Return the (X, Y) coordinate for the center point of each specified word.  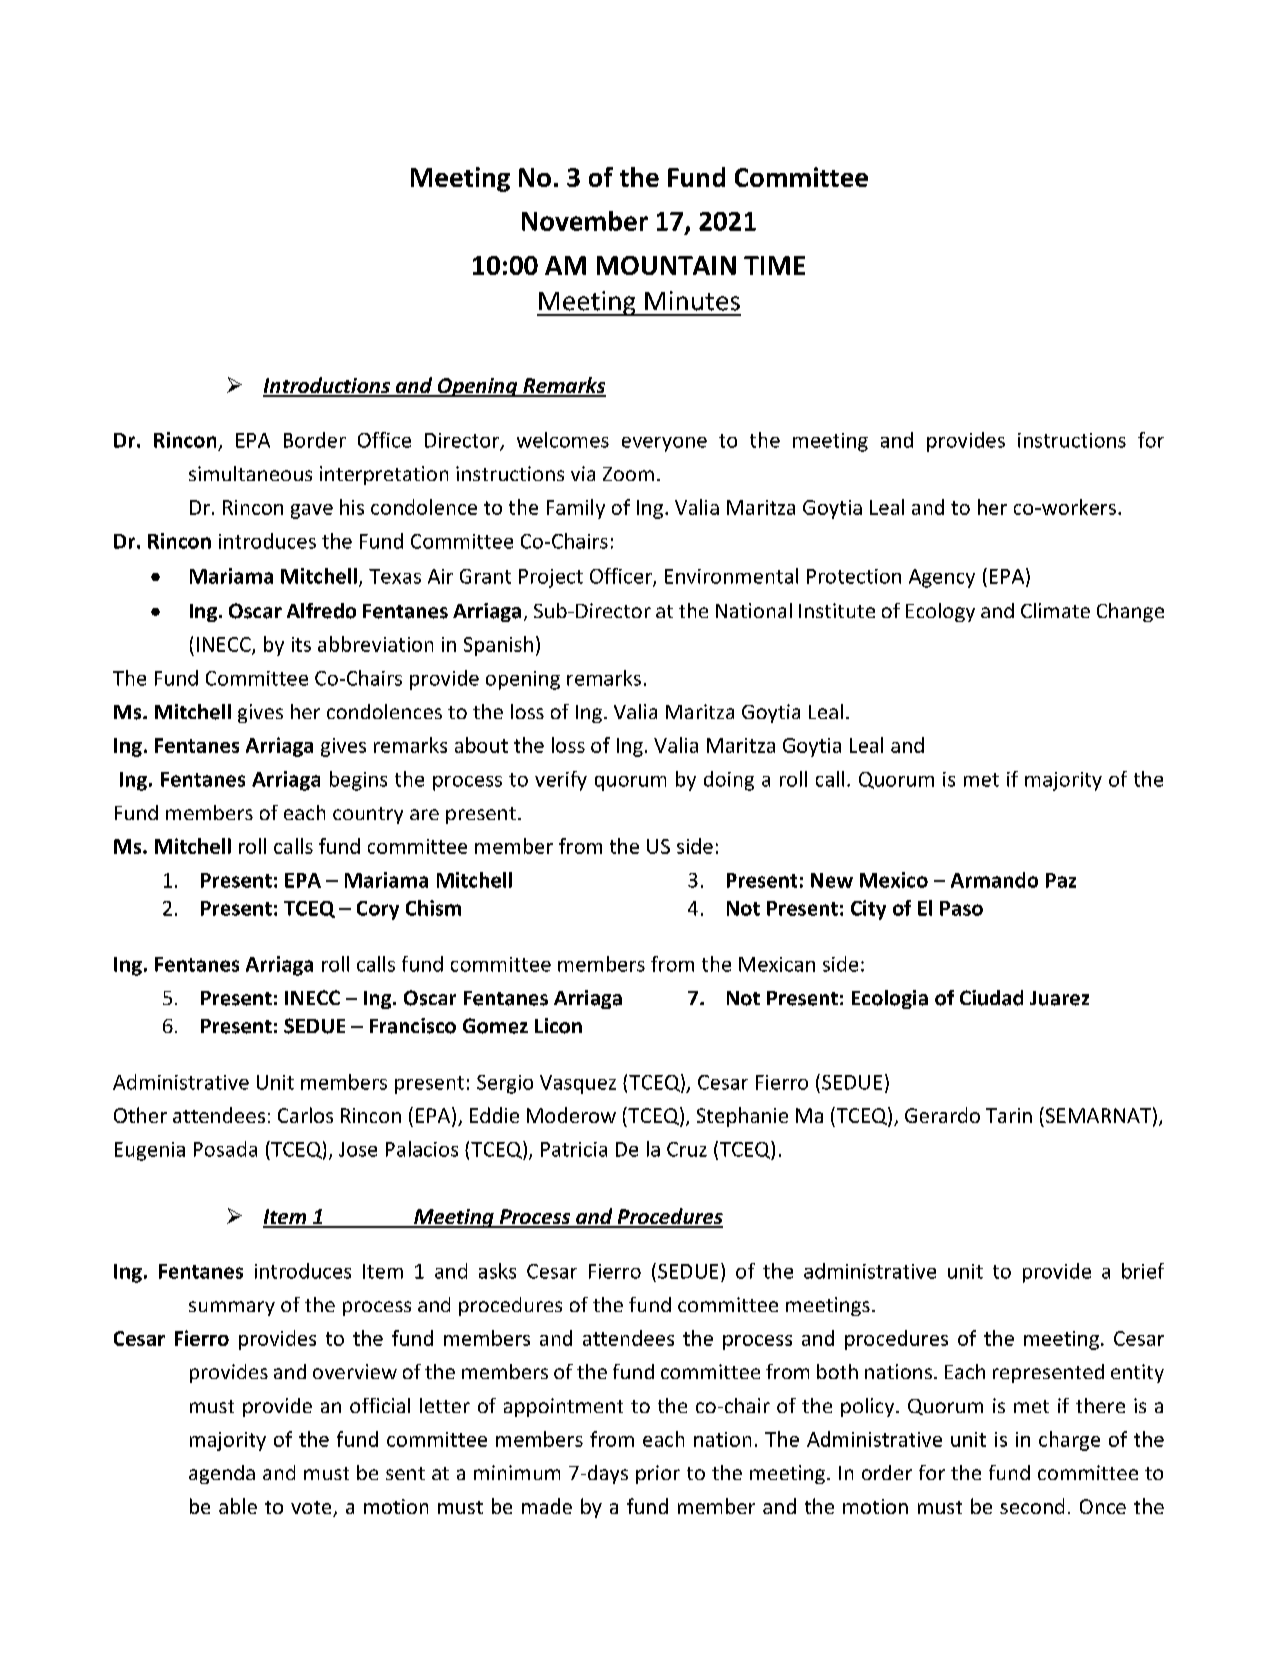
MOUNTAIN (666, 265)
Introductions (327, 386)
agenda (222, 1474)
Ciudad (991, 998)
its (301, 644)
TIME (774, 265)
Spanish (498, 646)
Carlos (305, 1115)
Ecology (940, 612)
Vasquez (578, 1084)
